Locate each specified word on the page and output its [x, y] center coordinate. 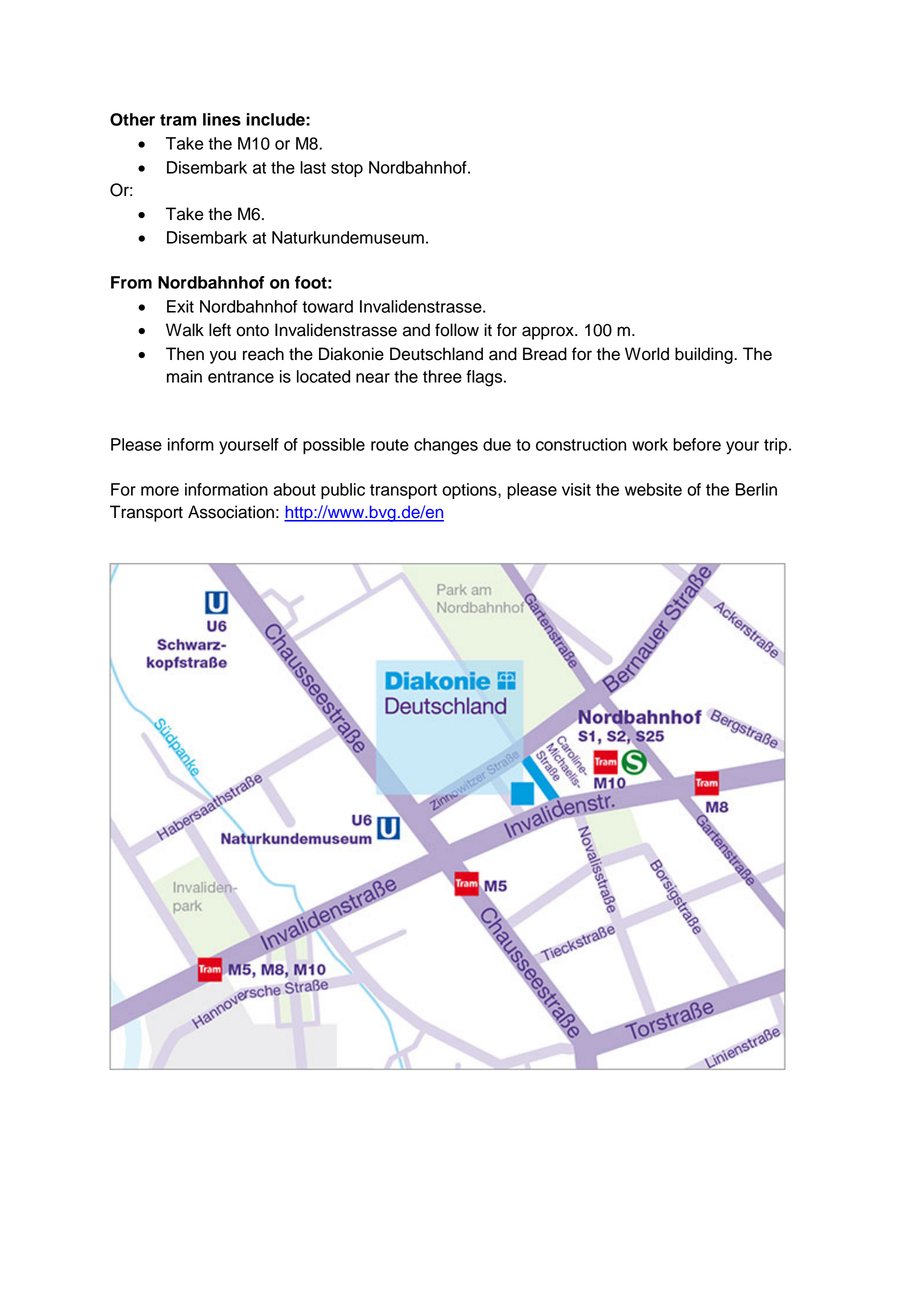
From [131, 282]
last [313, 167]
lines [222, 119]
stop [347, 169]
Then [185, 354]
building [705, 355]
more [160, 491]
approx [549, 333]
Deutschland [436, 354]
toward [327, 306]
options [470, 491]
